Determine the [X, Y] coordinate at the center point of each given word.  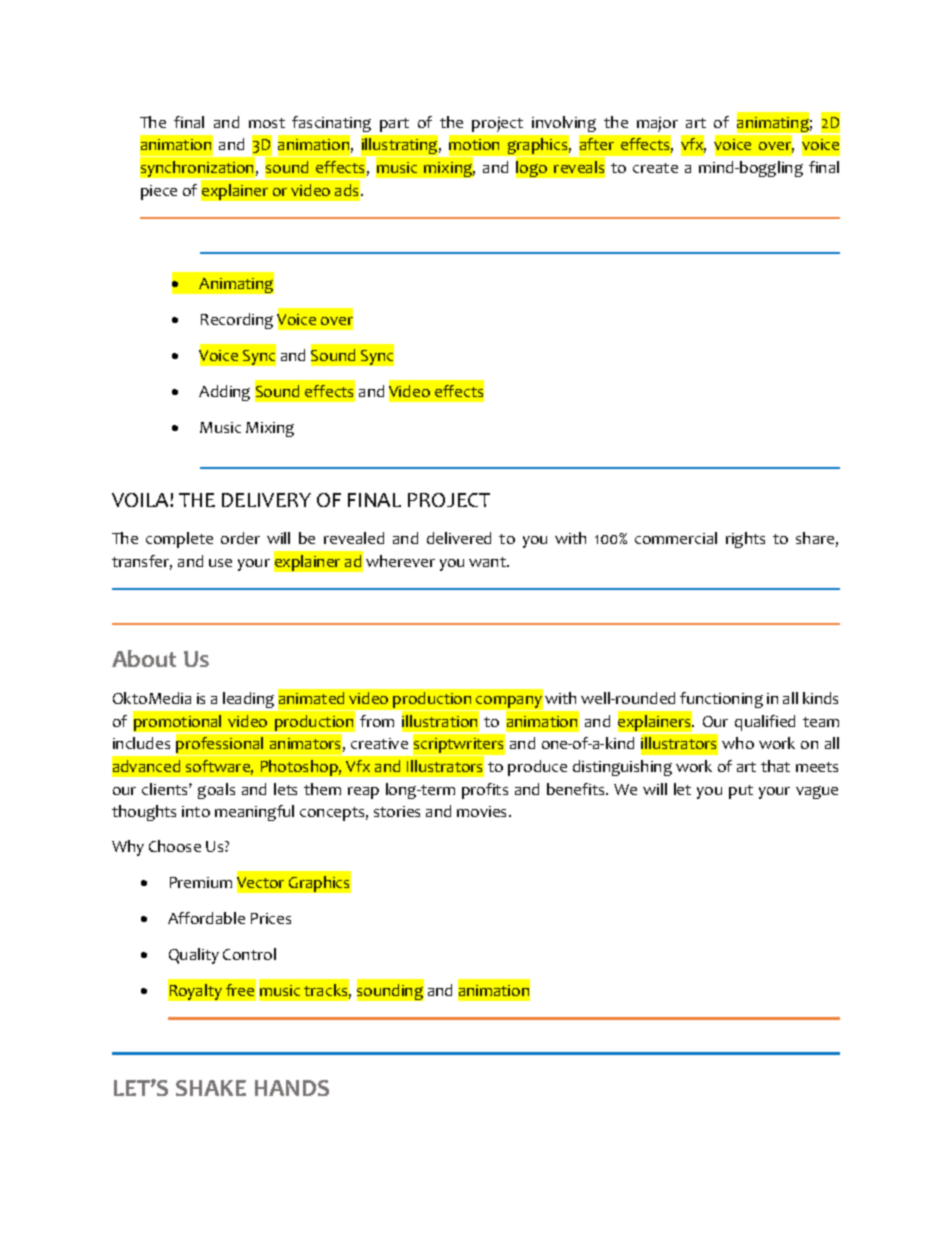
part [394, 125]
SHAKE [211, 1088]
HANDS [292, 1088]
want [488, 562]
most [267, 123]
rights [745, 540]
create [655, 168]
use [220, 563]
